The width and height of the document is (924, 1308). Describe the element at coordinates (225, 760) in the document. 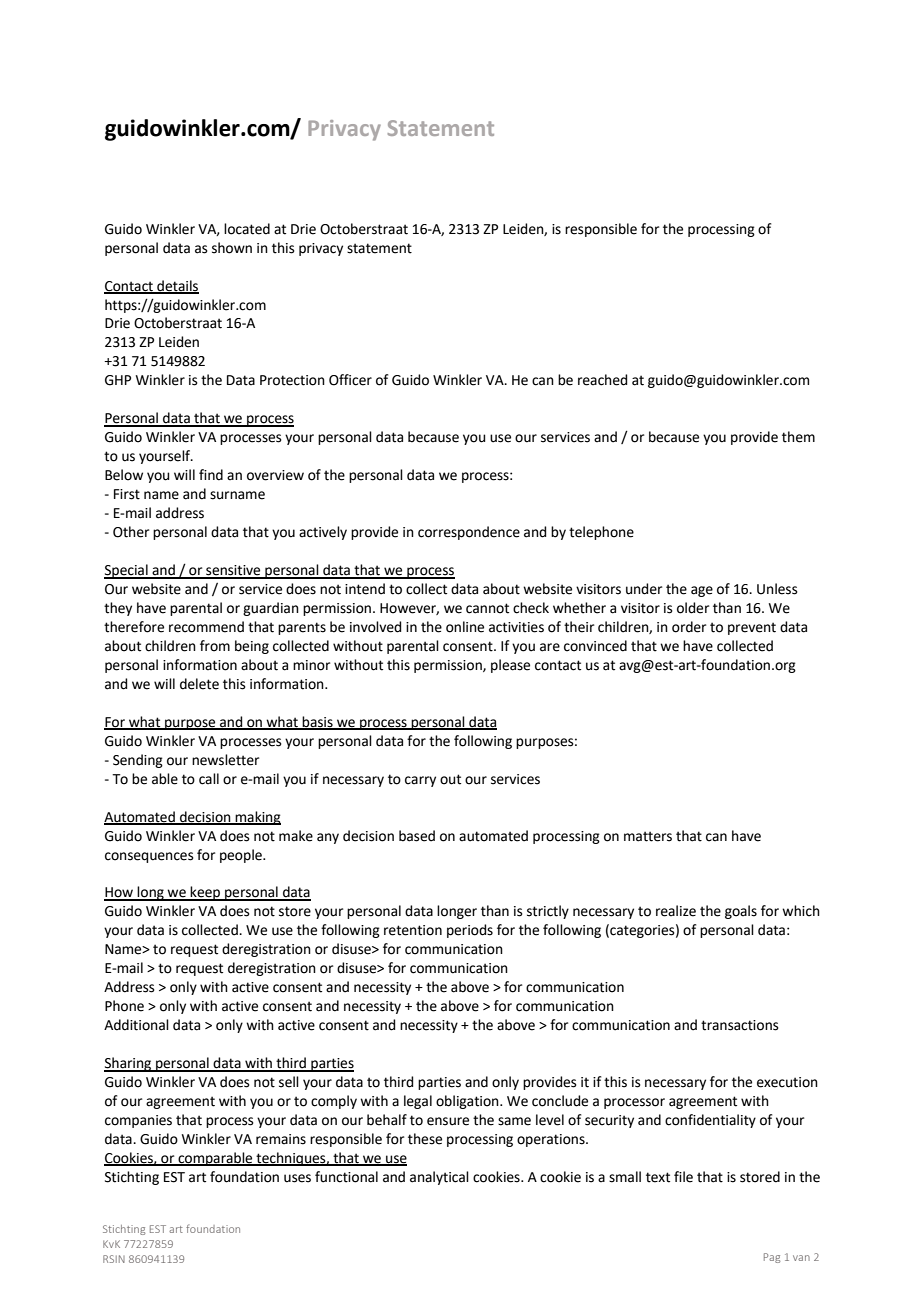

I see `newsletter` at that location.
